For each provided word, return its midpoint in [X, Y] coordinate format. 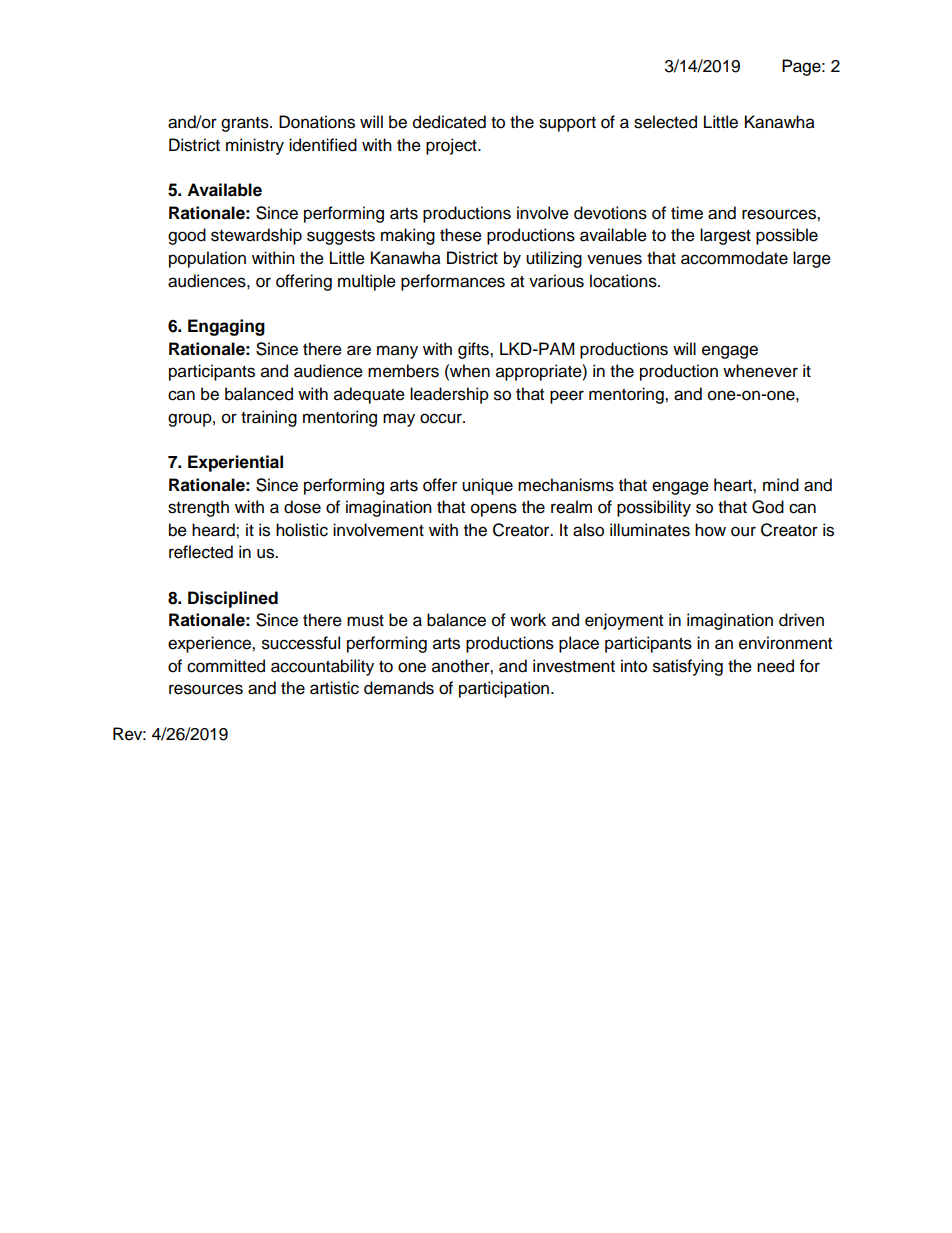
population [207, 259]
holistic [302, 530]
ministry [255, 146]
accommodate [734, 258]
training [269, 418]
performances [453, 282]
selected [665, 122]
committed [226, 666]
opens [494, 510]
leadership [449, 395]
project [452, 146]
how [710, 530]
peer [567, 397]
